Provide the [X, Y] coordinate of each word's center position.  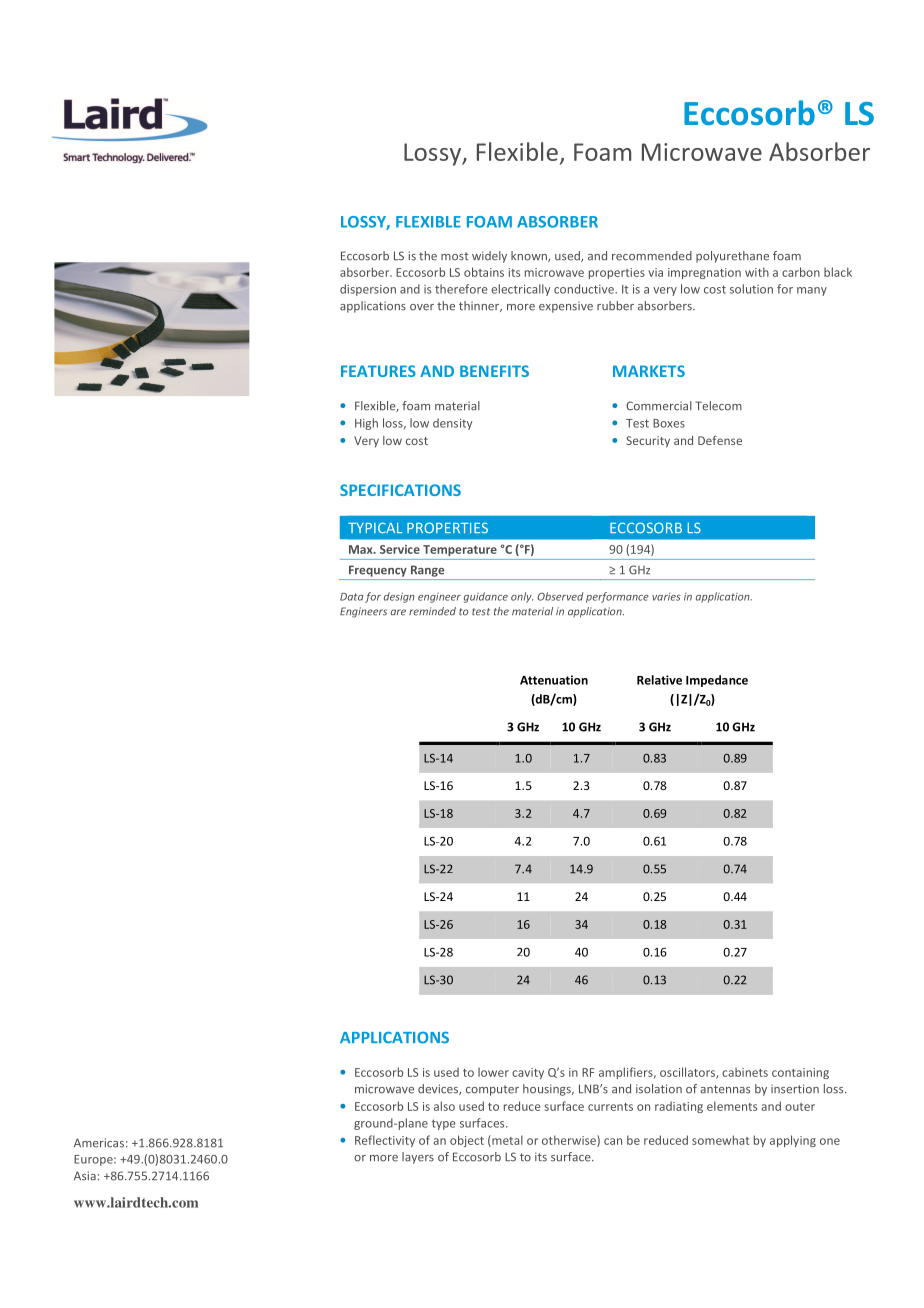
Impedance [717, 681]
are [398, 612]
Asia [85, 1176]
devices [439, 1089]
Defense [720, 440]
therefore [461, 289]
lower [493, 1072]
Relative [659, 680]
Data [352, 597]
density [453, 424]
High [366, 424]
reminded [432, 611]
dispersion [368, 290]
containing [800, 1073]
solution [751, 289]
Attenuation [554, 680]
